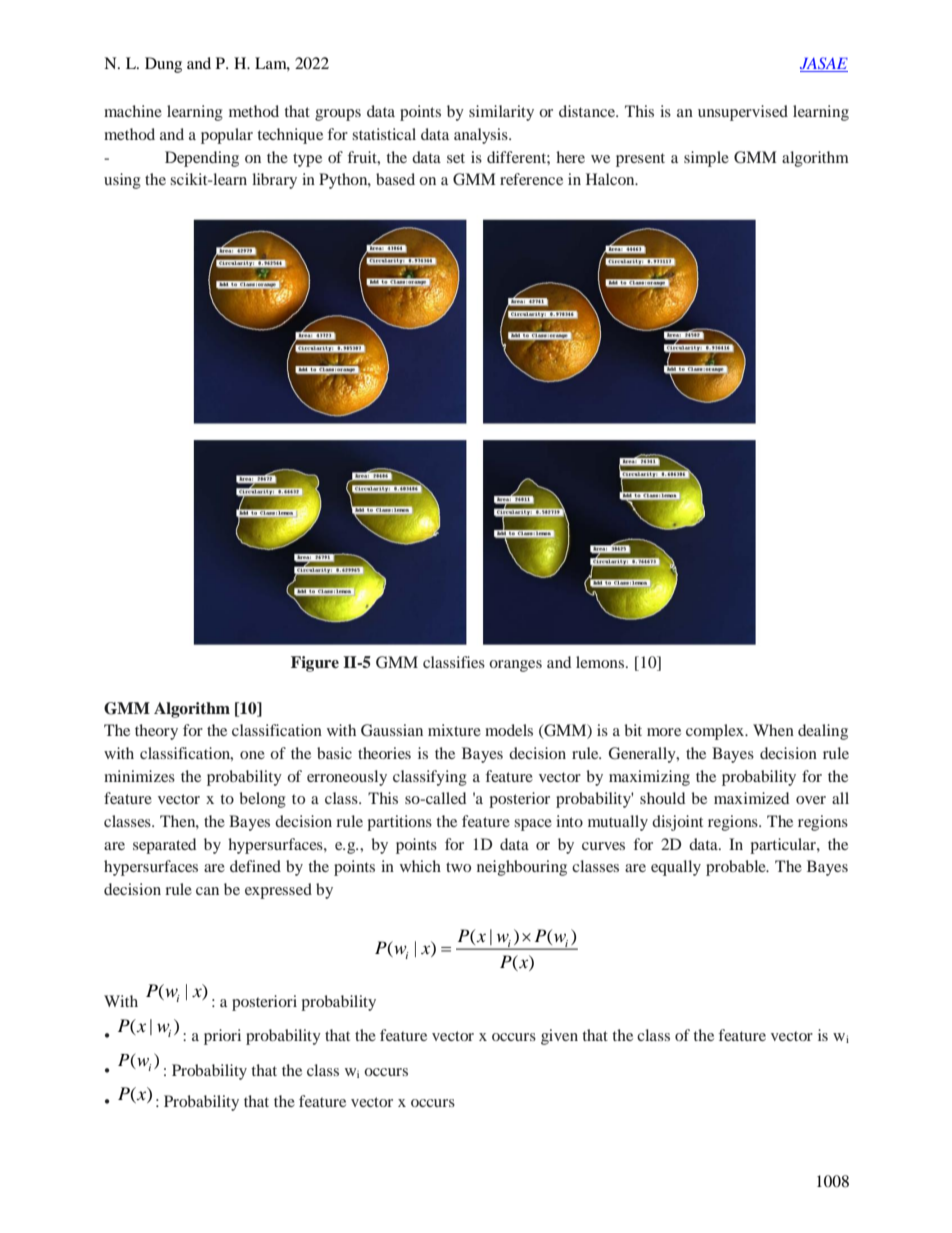 The width and height of the document is (952, 1233). I want to click on mixture, so click(454, 730).
